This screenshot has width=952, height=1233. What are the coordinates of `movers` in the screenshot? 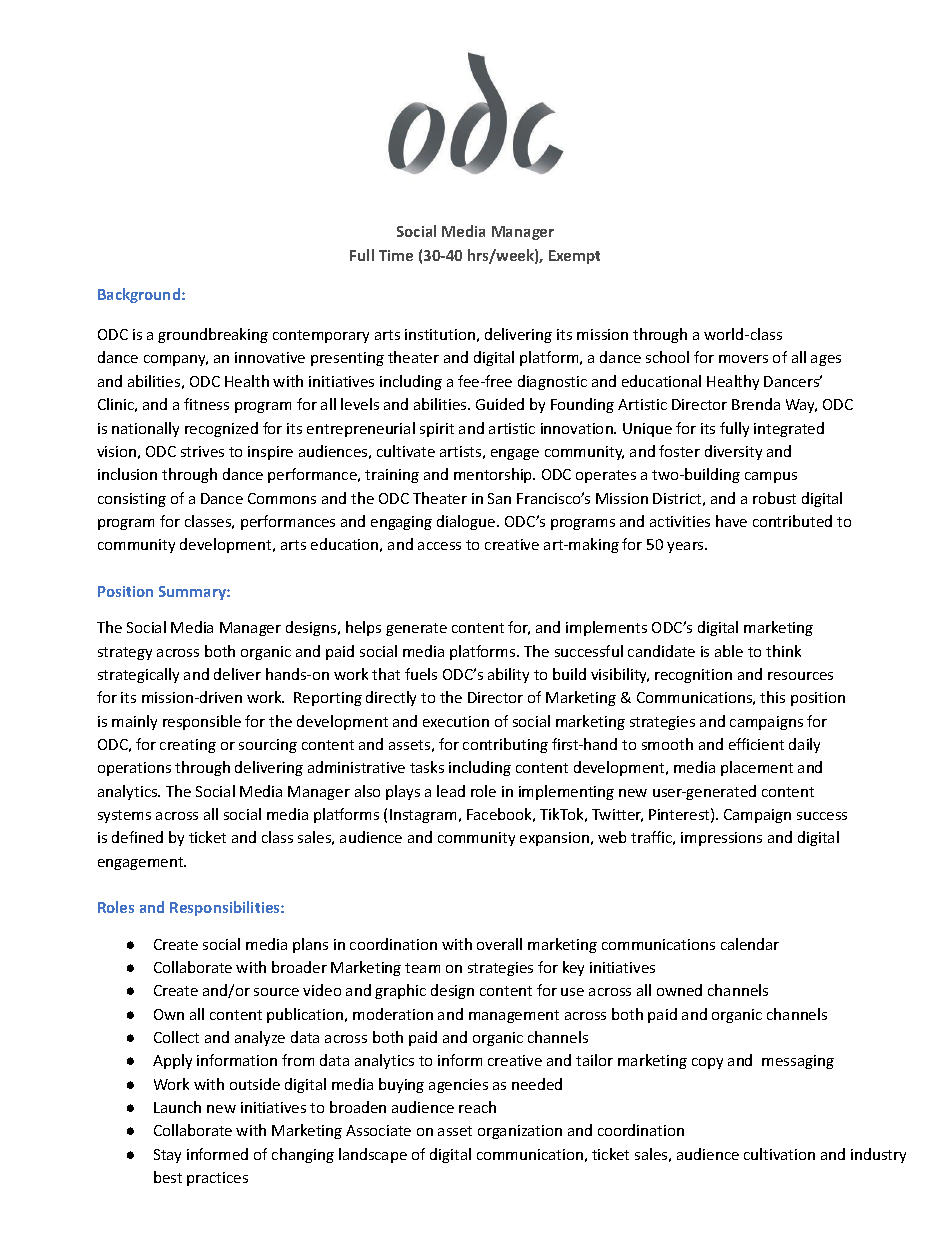 It's located at (743, 359).
